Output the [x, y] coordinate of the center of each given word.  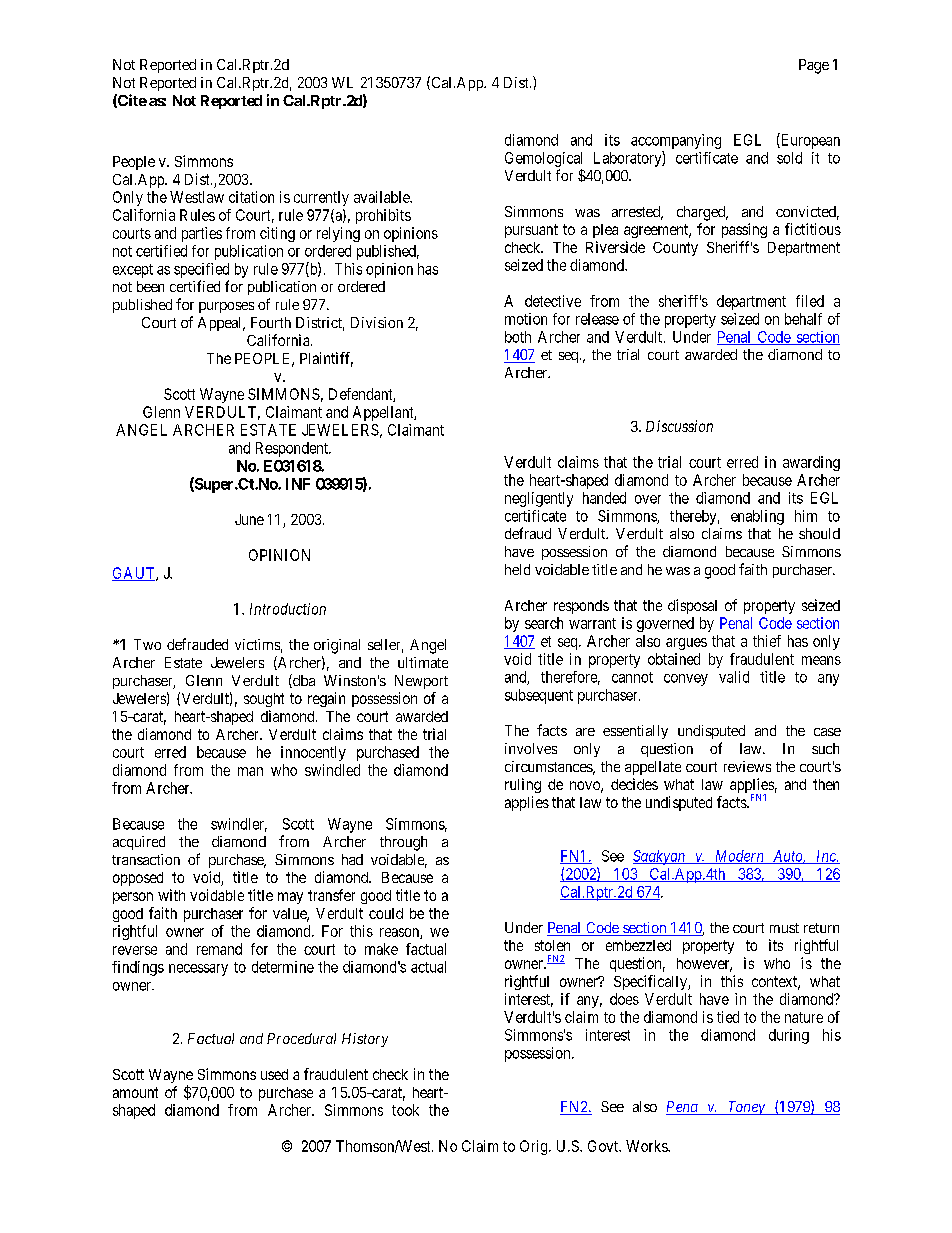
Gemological [543, 159]
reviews [747, 766]
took [405, 1110]
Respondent [293, 449]
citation [251, 197]
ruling [523, 785]
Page [814, 66]
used [274, 1074]
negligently [539, 499]
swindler [239, 825]
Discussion [679, 426]
